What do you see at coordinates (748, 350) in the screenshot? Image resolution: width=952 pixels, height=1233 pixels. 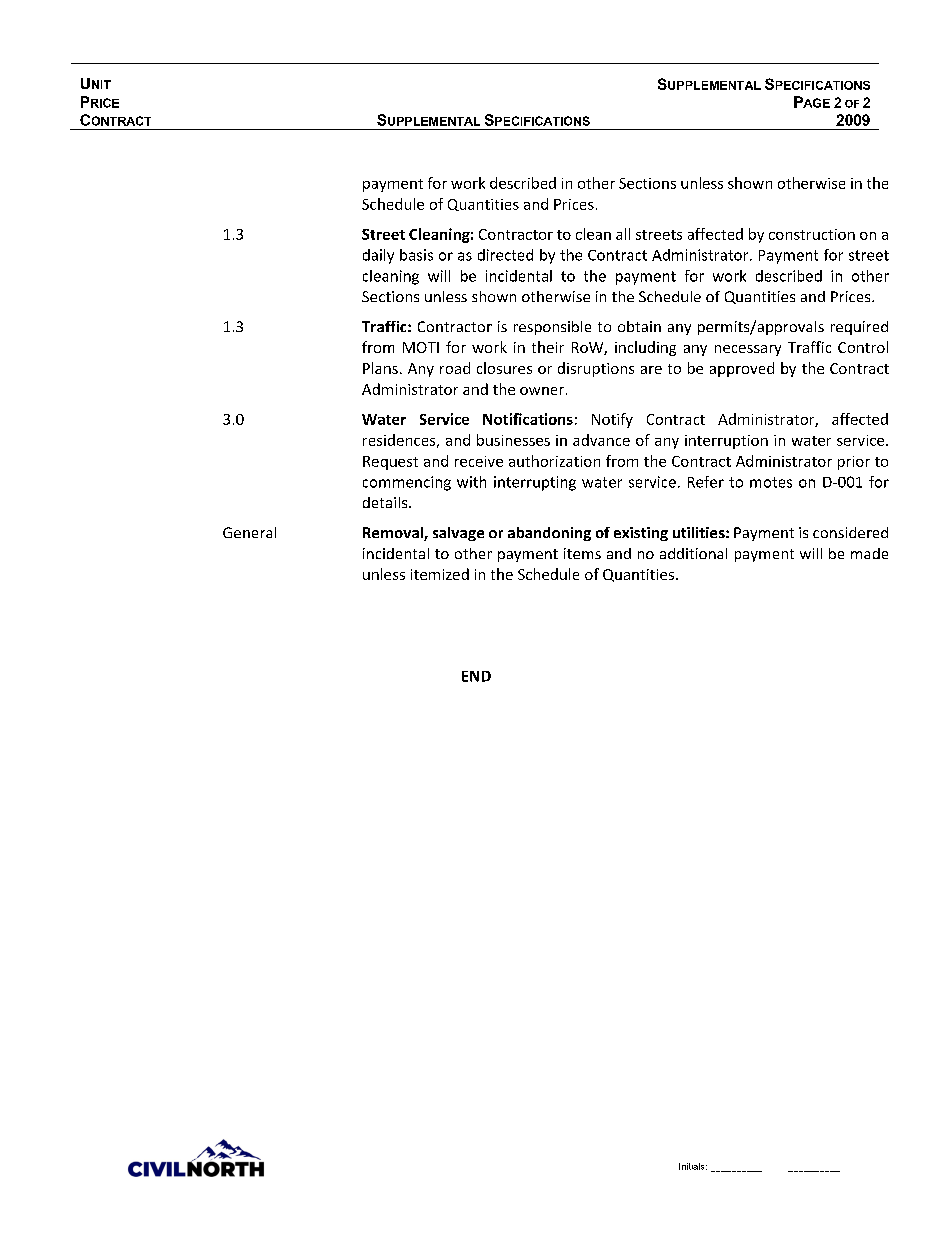 I see `necessary` at bounding box center [748, 350].
